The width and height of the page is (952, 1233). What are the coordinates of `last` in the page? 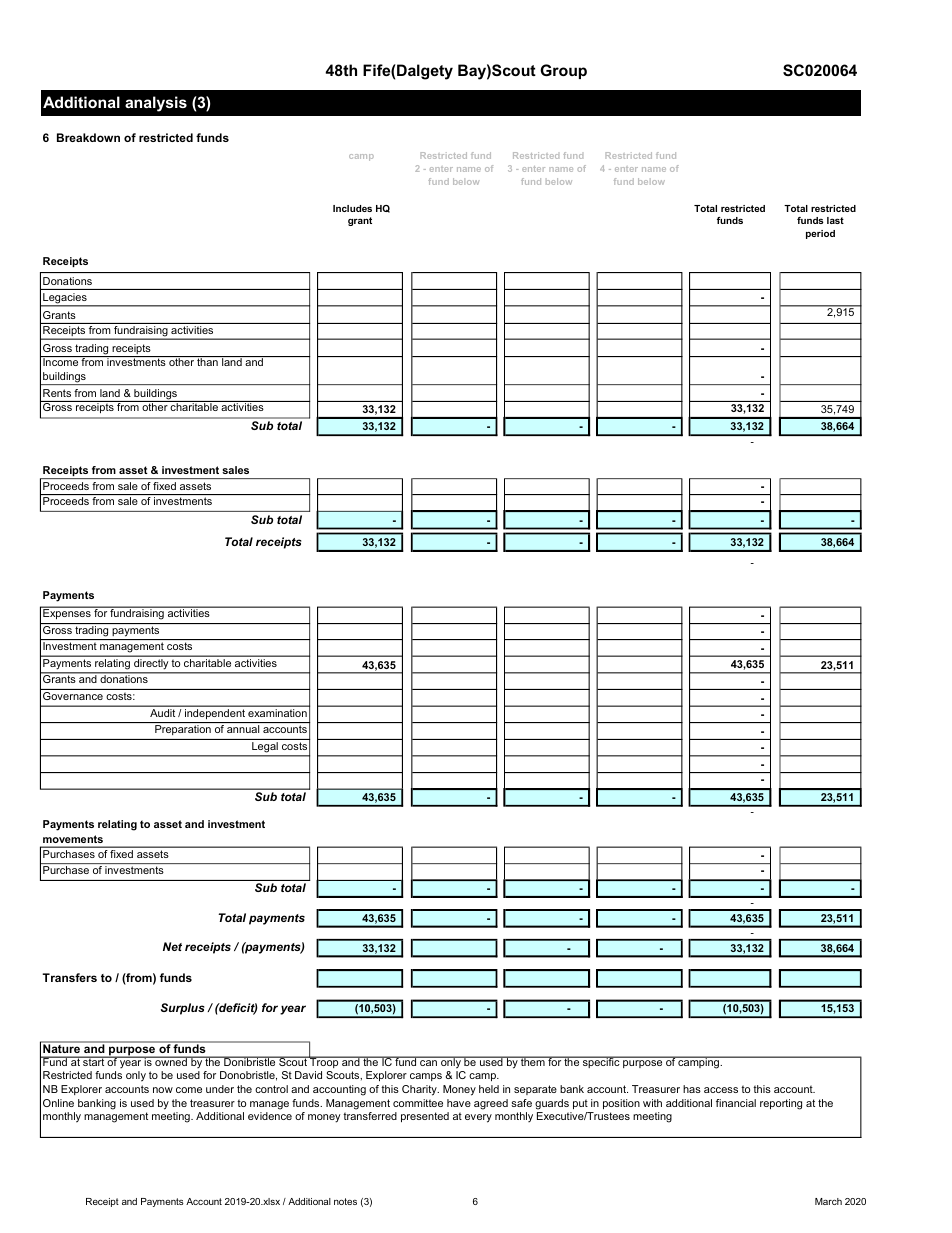 It's located at (835, 220).
